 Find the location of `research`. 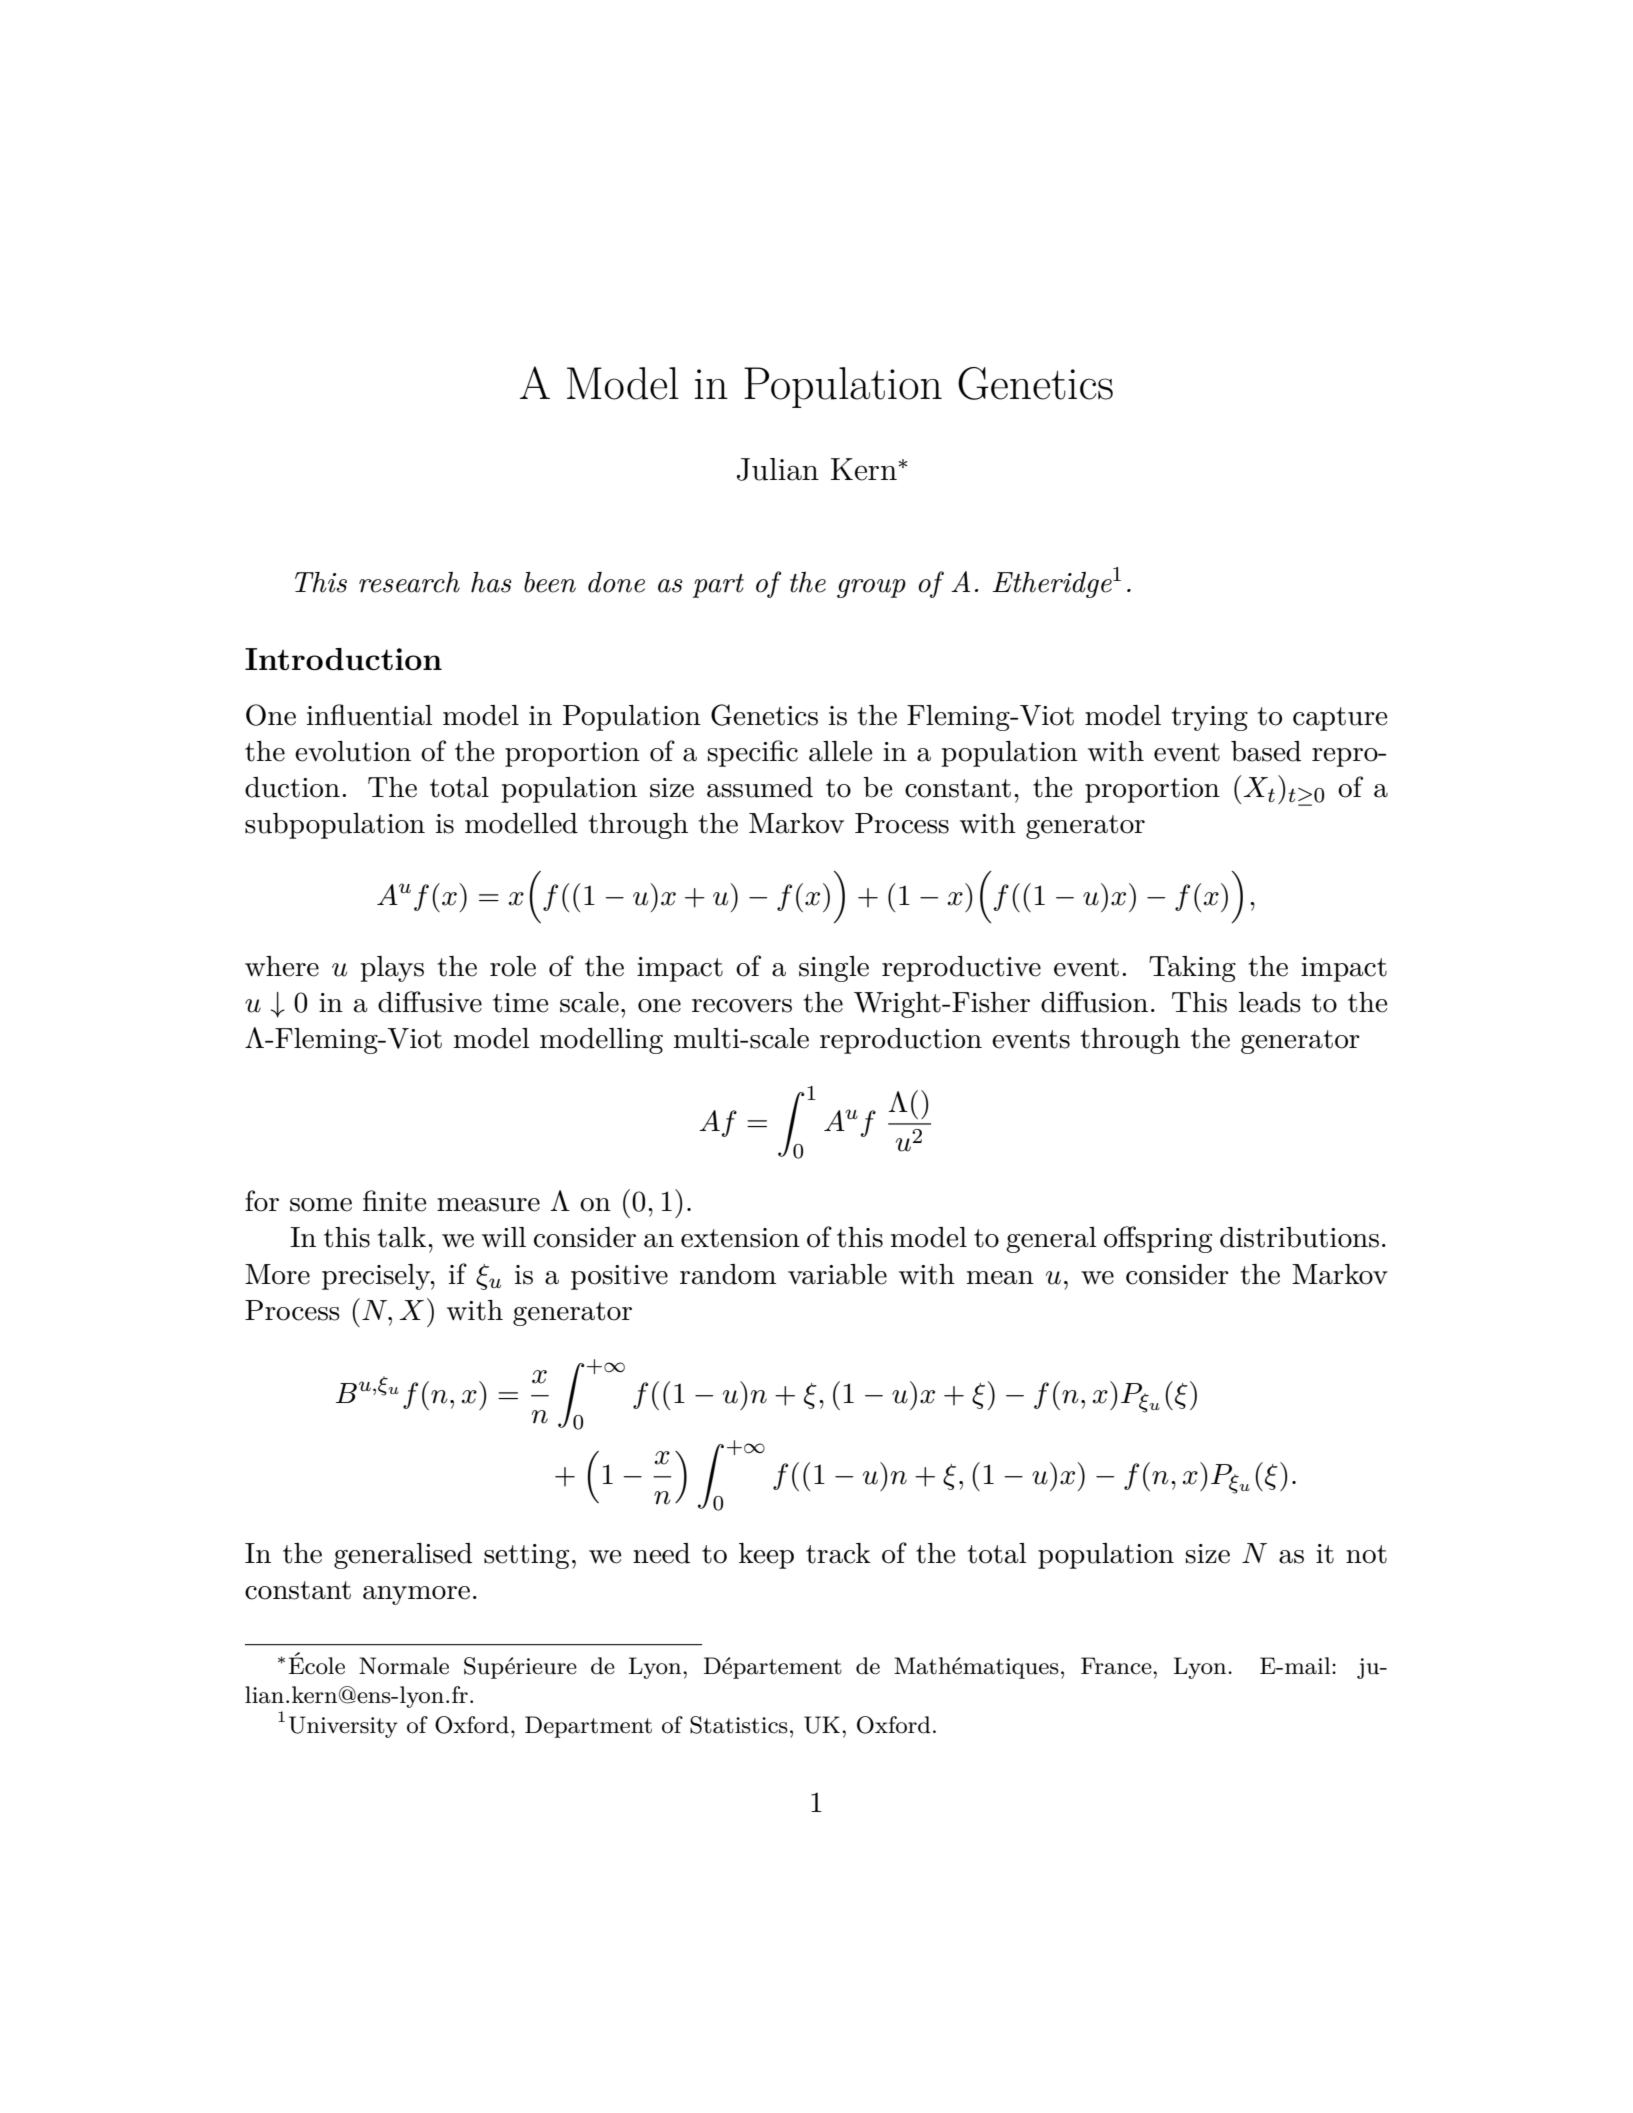

research is located at coordinates (409, 582).
